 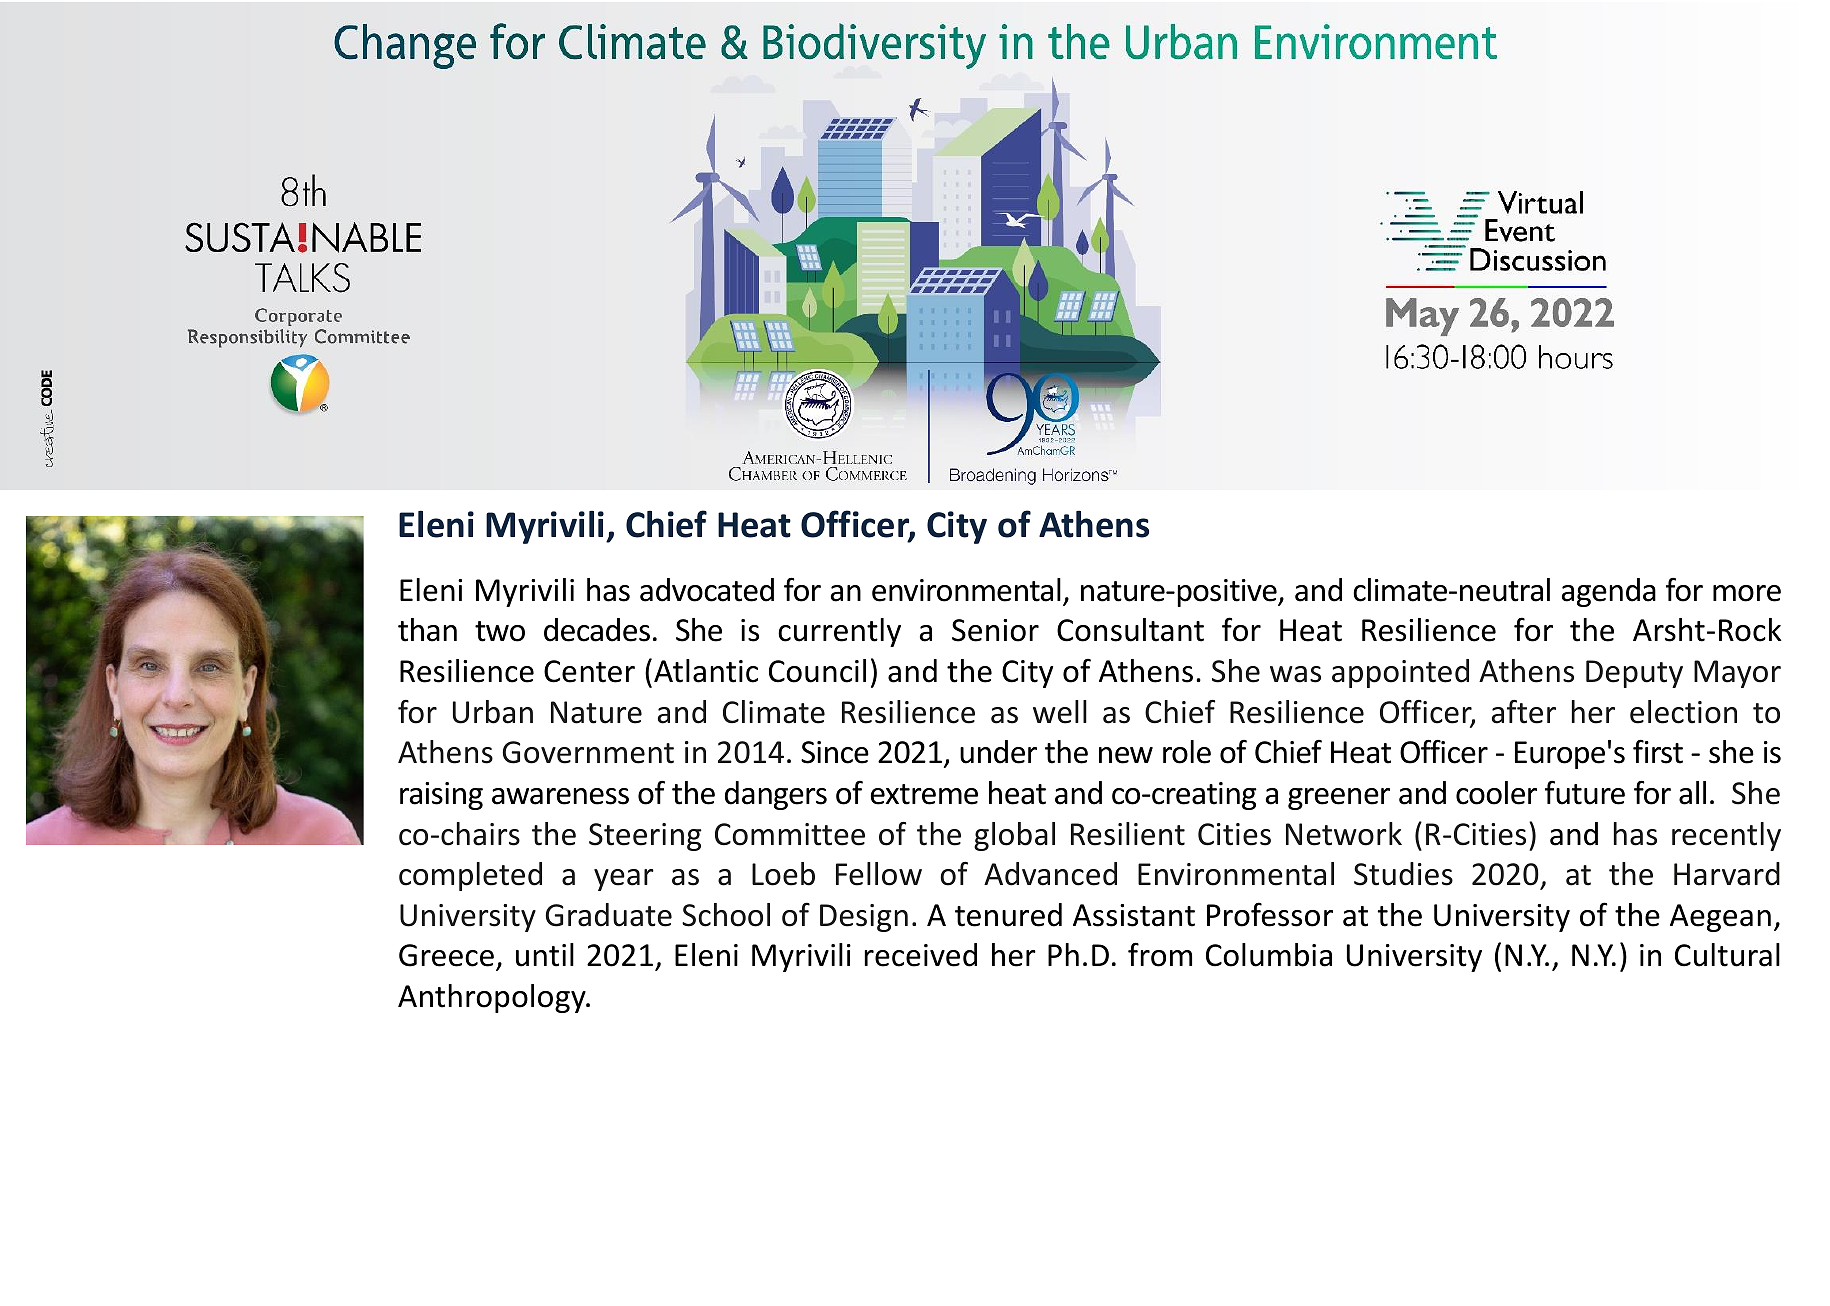 What do you see at coordinates (493, 998) in the image?
I see `Anthropology` at bounding box center [493, 998].
